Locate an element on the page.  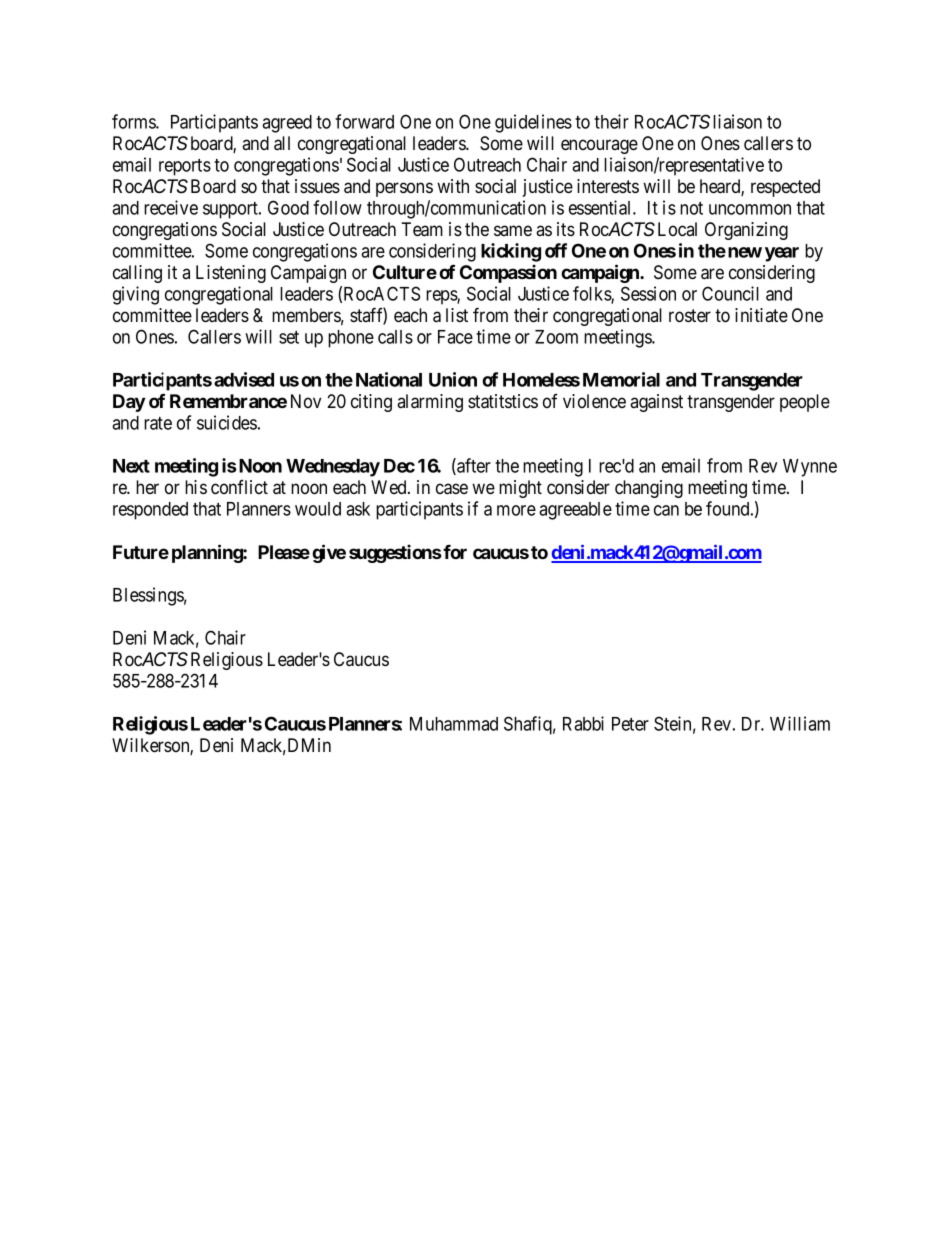
Muhammad is located at coordinates (454, 724).
